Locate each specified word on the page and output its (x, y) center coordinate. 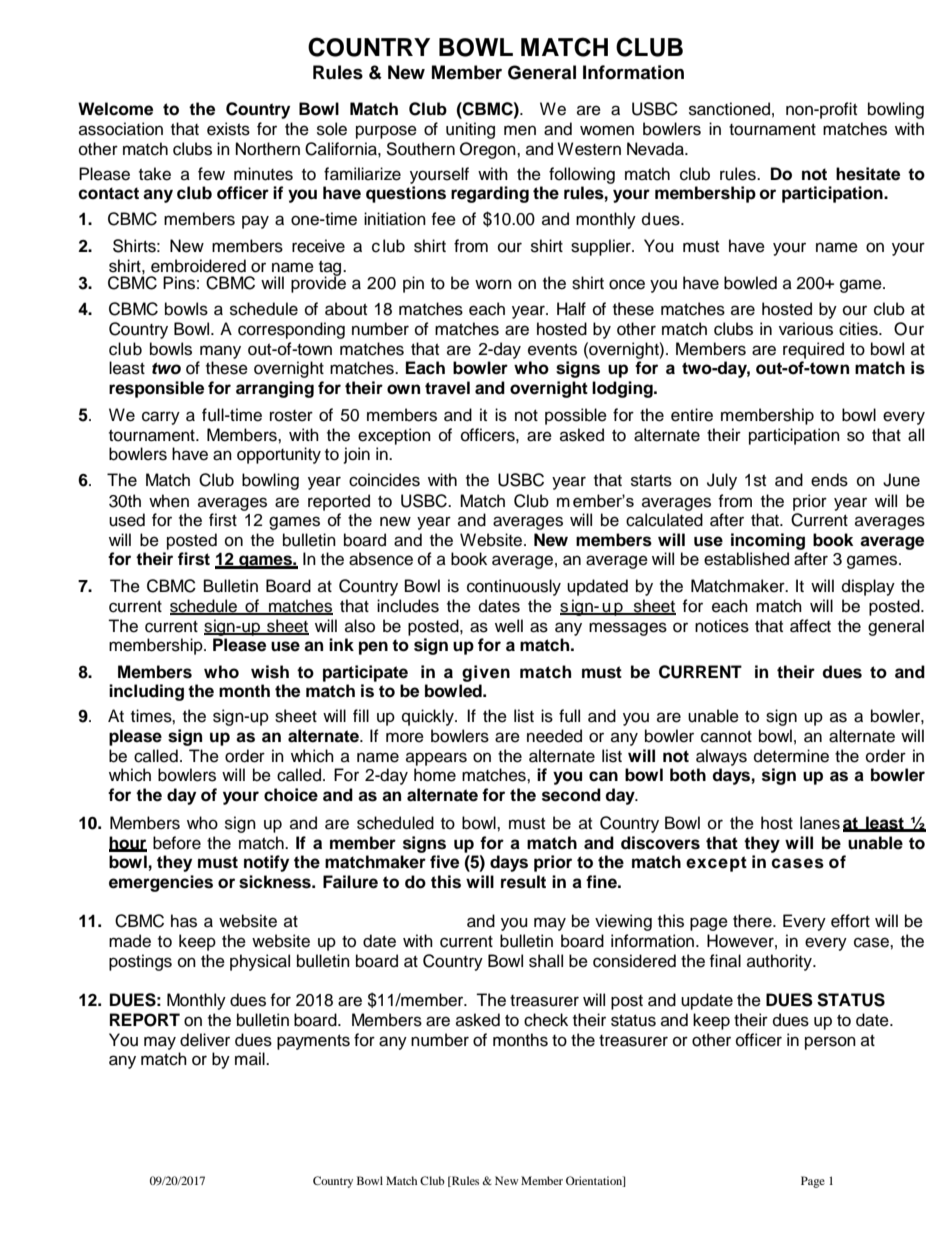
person (830, 1043)
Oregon (489, 150)
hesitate (868, 174)
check (546, 1020)
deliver (205, 1040)
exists (228, 129)
